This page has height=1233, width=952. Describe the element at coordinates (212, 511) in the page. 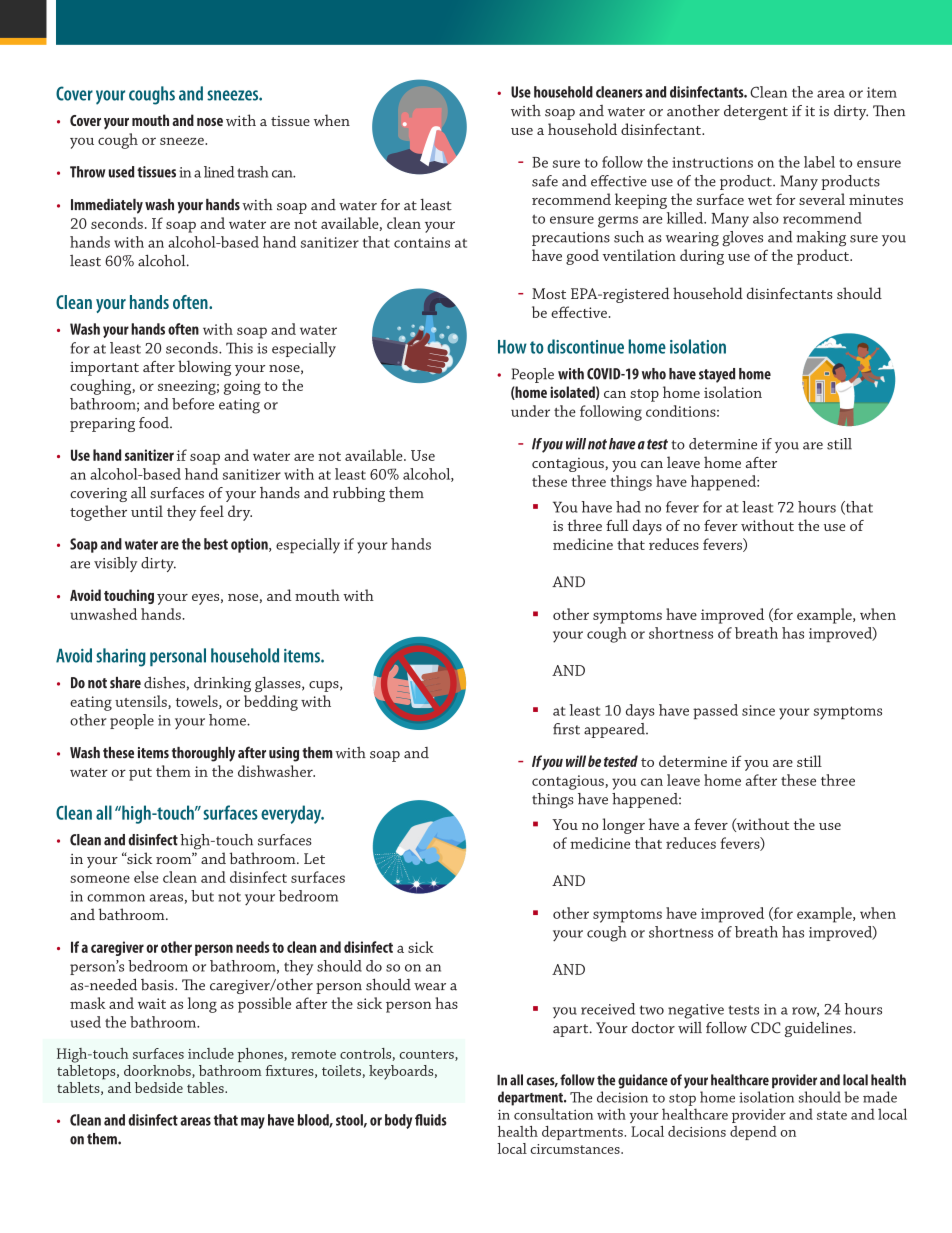

I see `feel` at that location.
